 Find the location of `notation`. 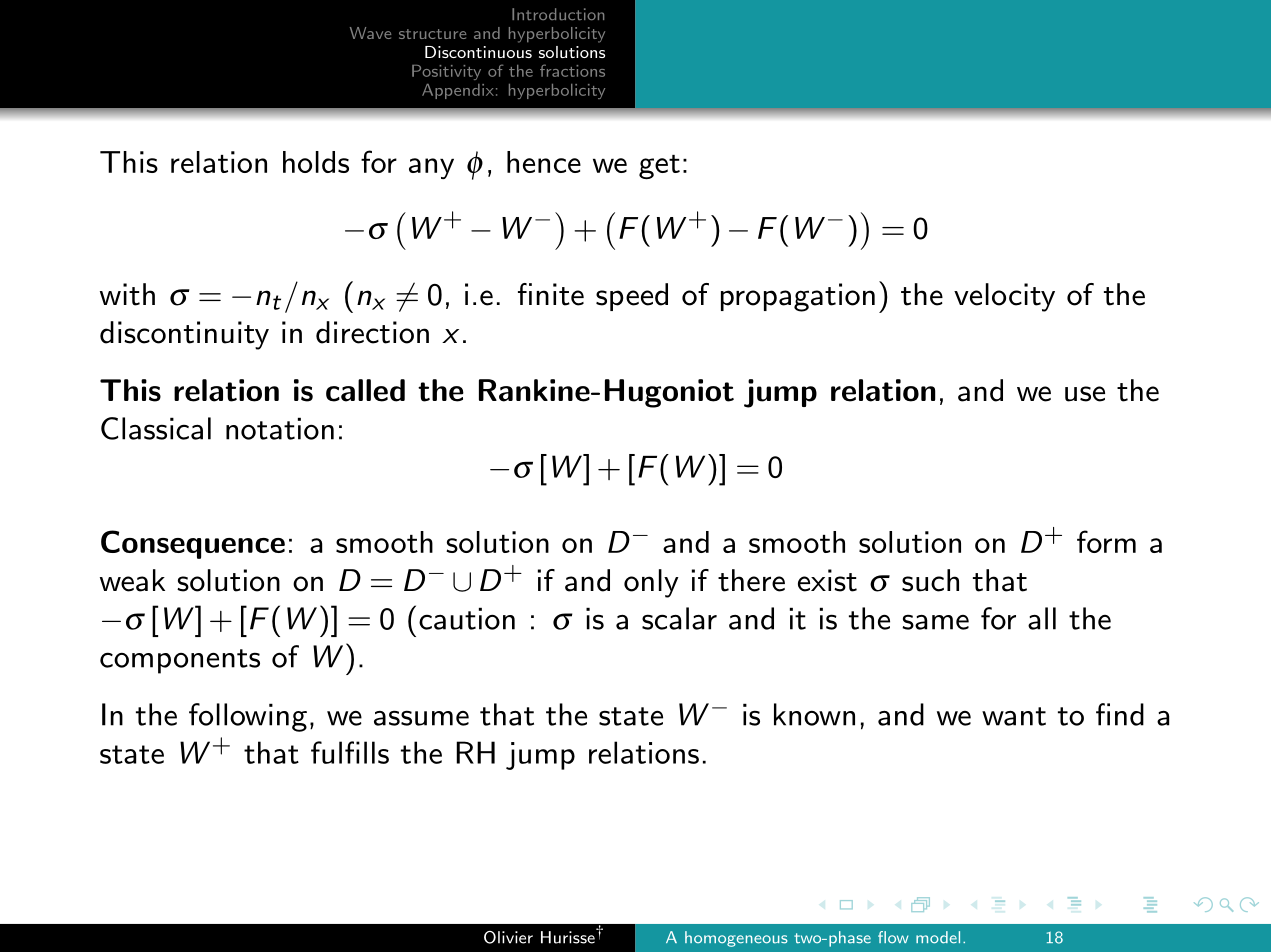

notation is located at coordinates (280, 428).
